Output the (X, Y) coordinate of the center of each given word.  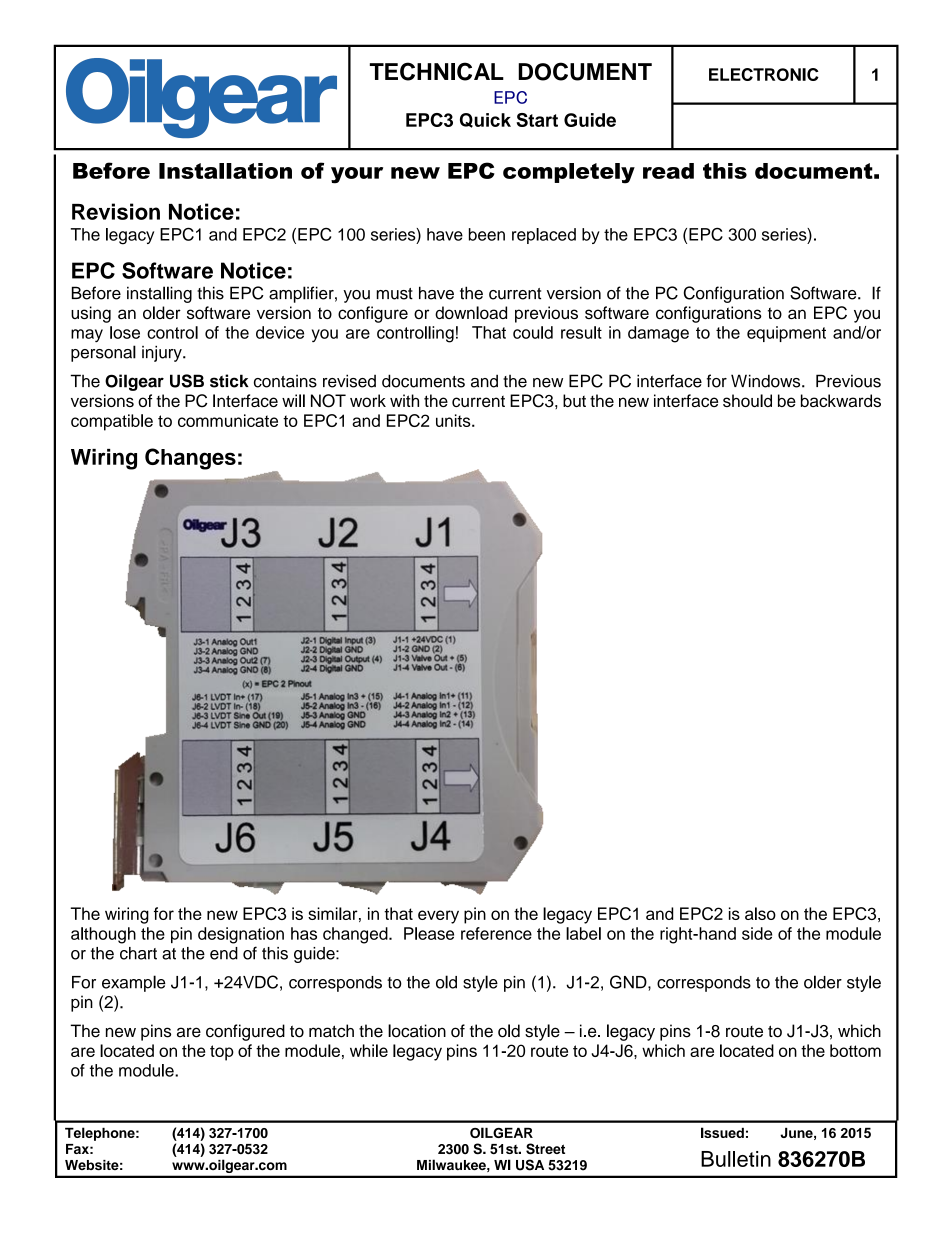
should (747, 400)
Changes (190, 459)
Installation (225, 171)
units (454, 420)
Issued (722, 1132)
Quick (485, 120)
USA (530, 1165)
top (222, 1053)
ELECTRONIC (764, 74)
